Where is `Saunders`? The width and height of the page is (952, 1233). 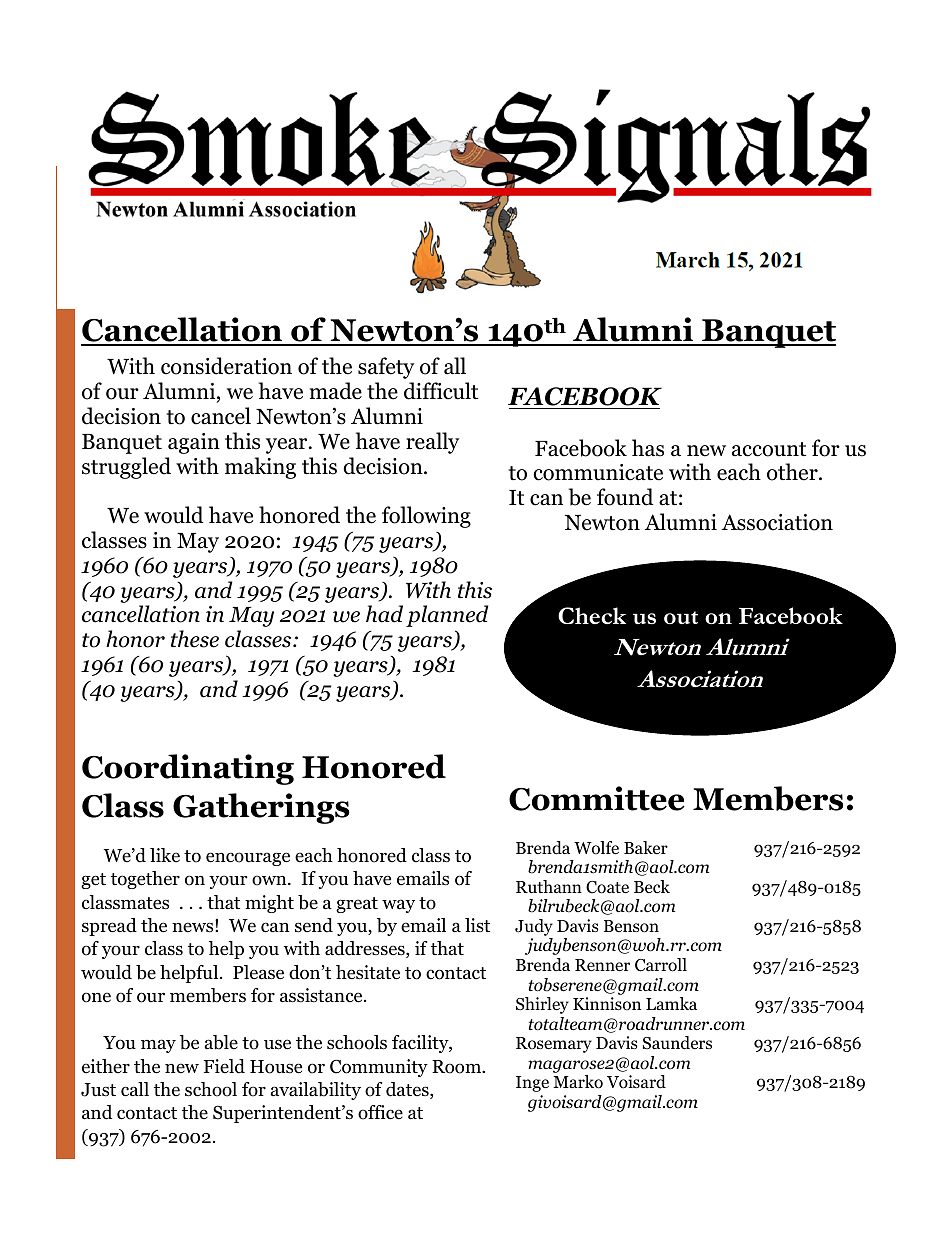 Saunders is located at coordinates (677, 1043).
